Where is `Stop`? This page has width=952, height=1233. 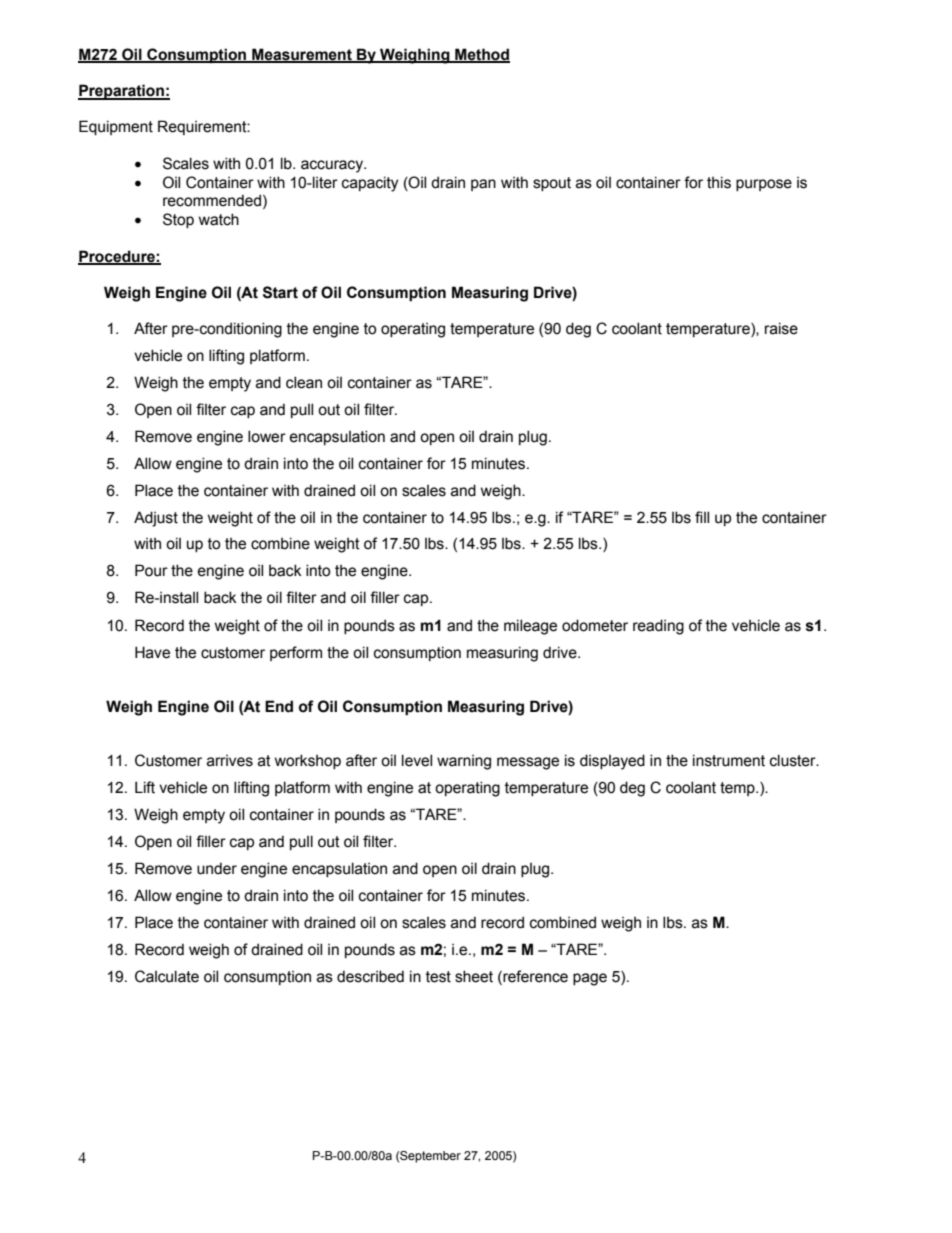
Stop is located at coordinates (178, 220).
